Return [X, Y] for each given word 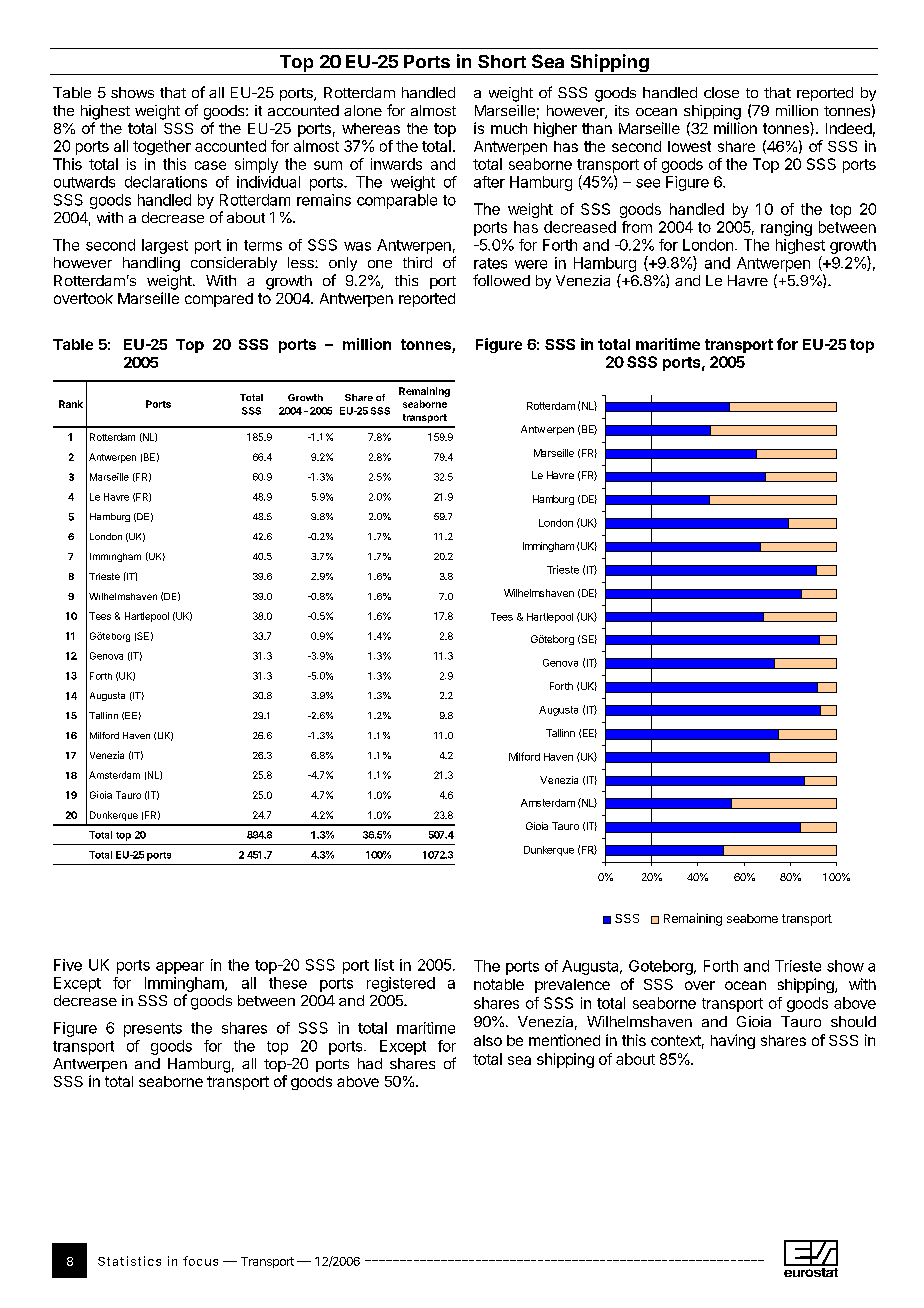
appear [180, 968]
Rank [71, 404]
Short [502, 61]
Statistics [129, 1261]
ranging [786, 228]
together [162, 147]
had [370, 1063]
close [721, 92]
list [384, 965]
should [853, 1021]
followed [501, 280]
